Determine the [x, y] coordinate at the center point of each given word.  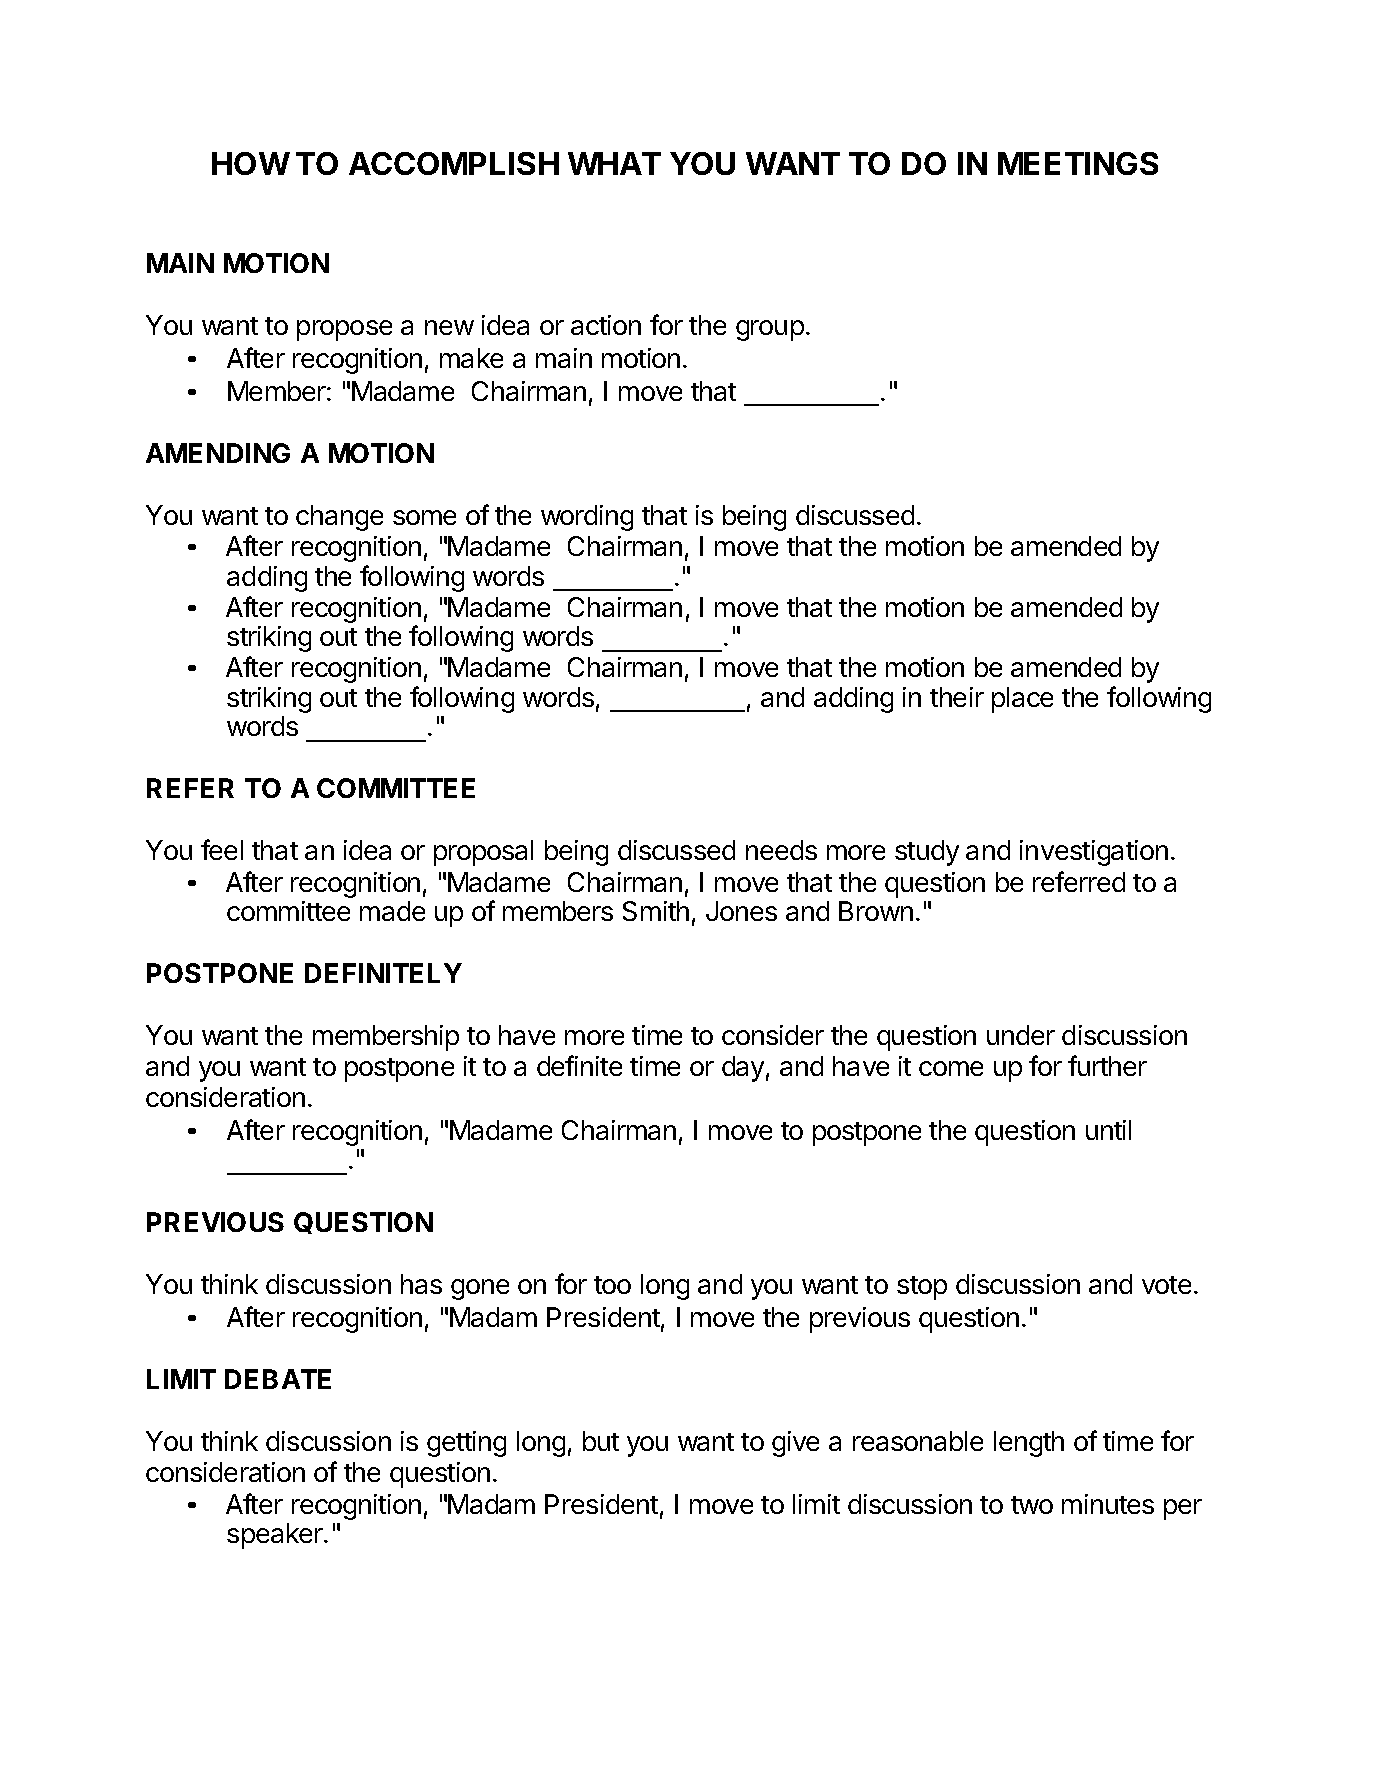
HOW [251, 163]
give [795, 1444]
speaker [276, 1536]
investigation [1094, 853]
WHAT [614, 163]
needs [781, 850]
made [392, 911]
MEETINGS [1078, 163]
